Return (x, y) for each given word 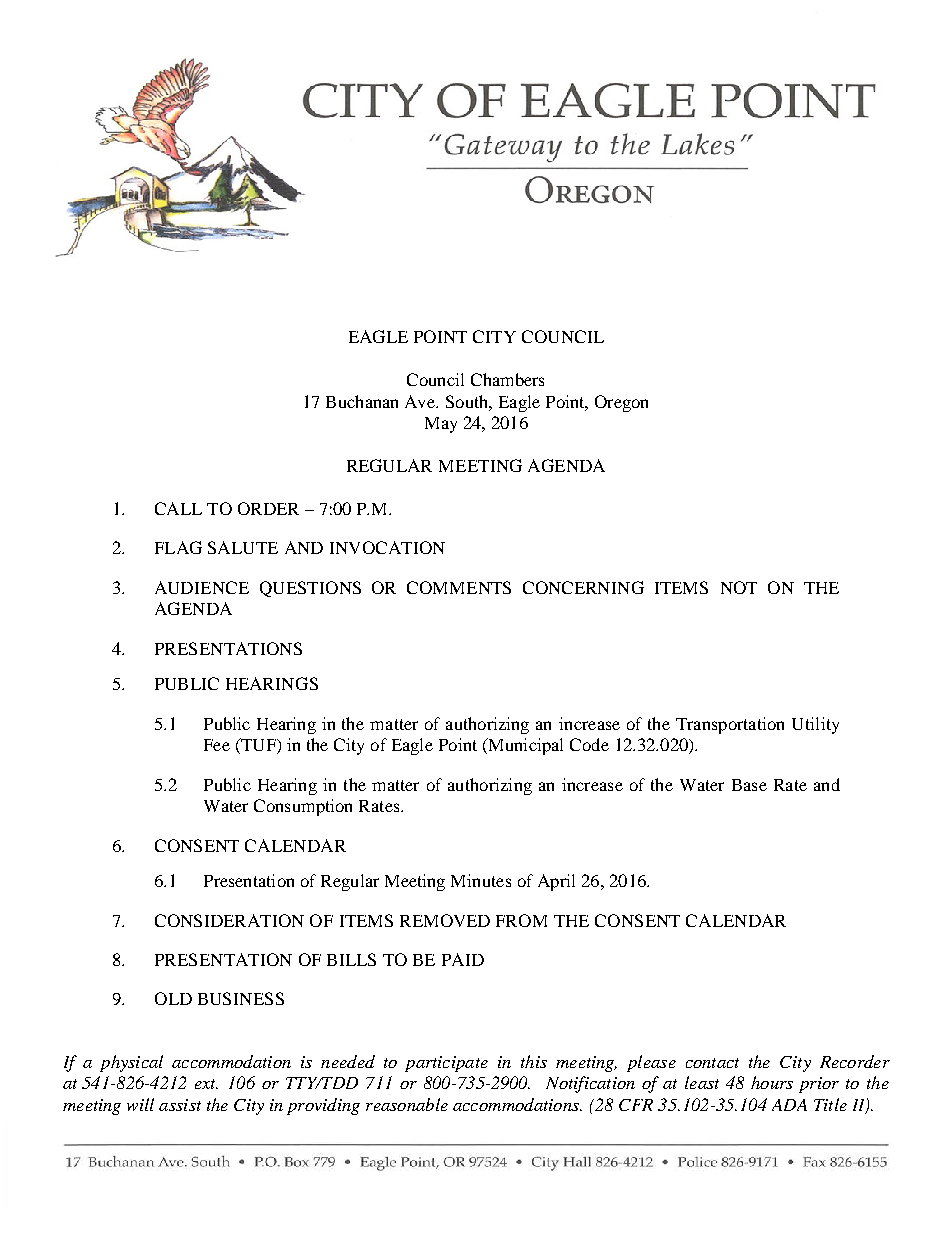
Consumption (303, 807)
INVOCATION (387, 547)
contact (712, 1063)
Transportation (730, 725)
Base (749, 785)
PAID (463, 959)
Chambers (507, 379)
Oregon (621, 403)
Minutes (481, 880)
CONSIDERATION (229, 920)
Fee (217, 745)
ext (206, 1084)
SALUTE (243, 547)
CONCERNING (583, 587)
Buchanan (362, 401)
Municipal (524, 746)
